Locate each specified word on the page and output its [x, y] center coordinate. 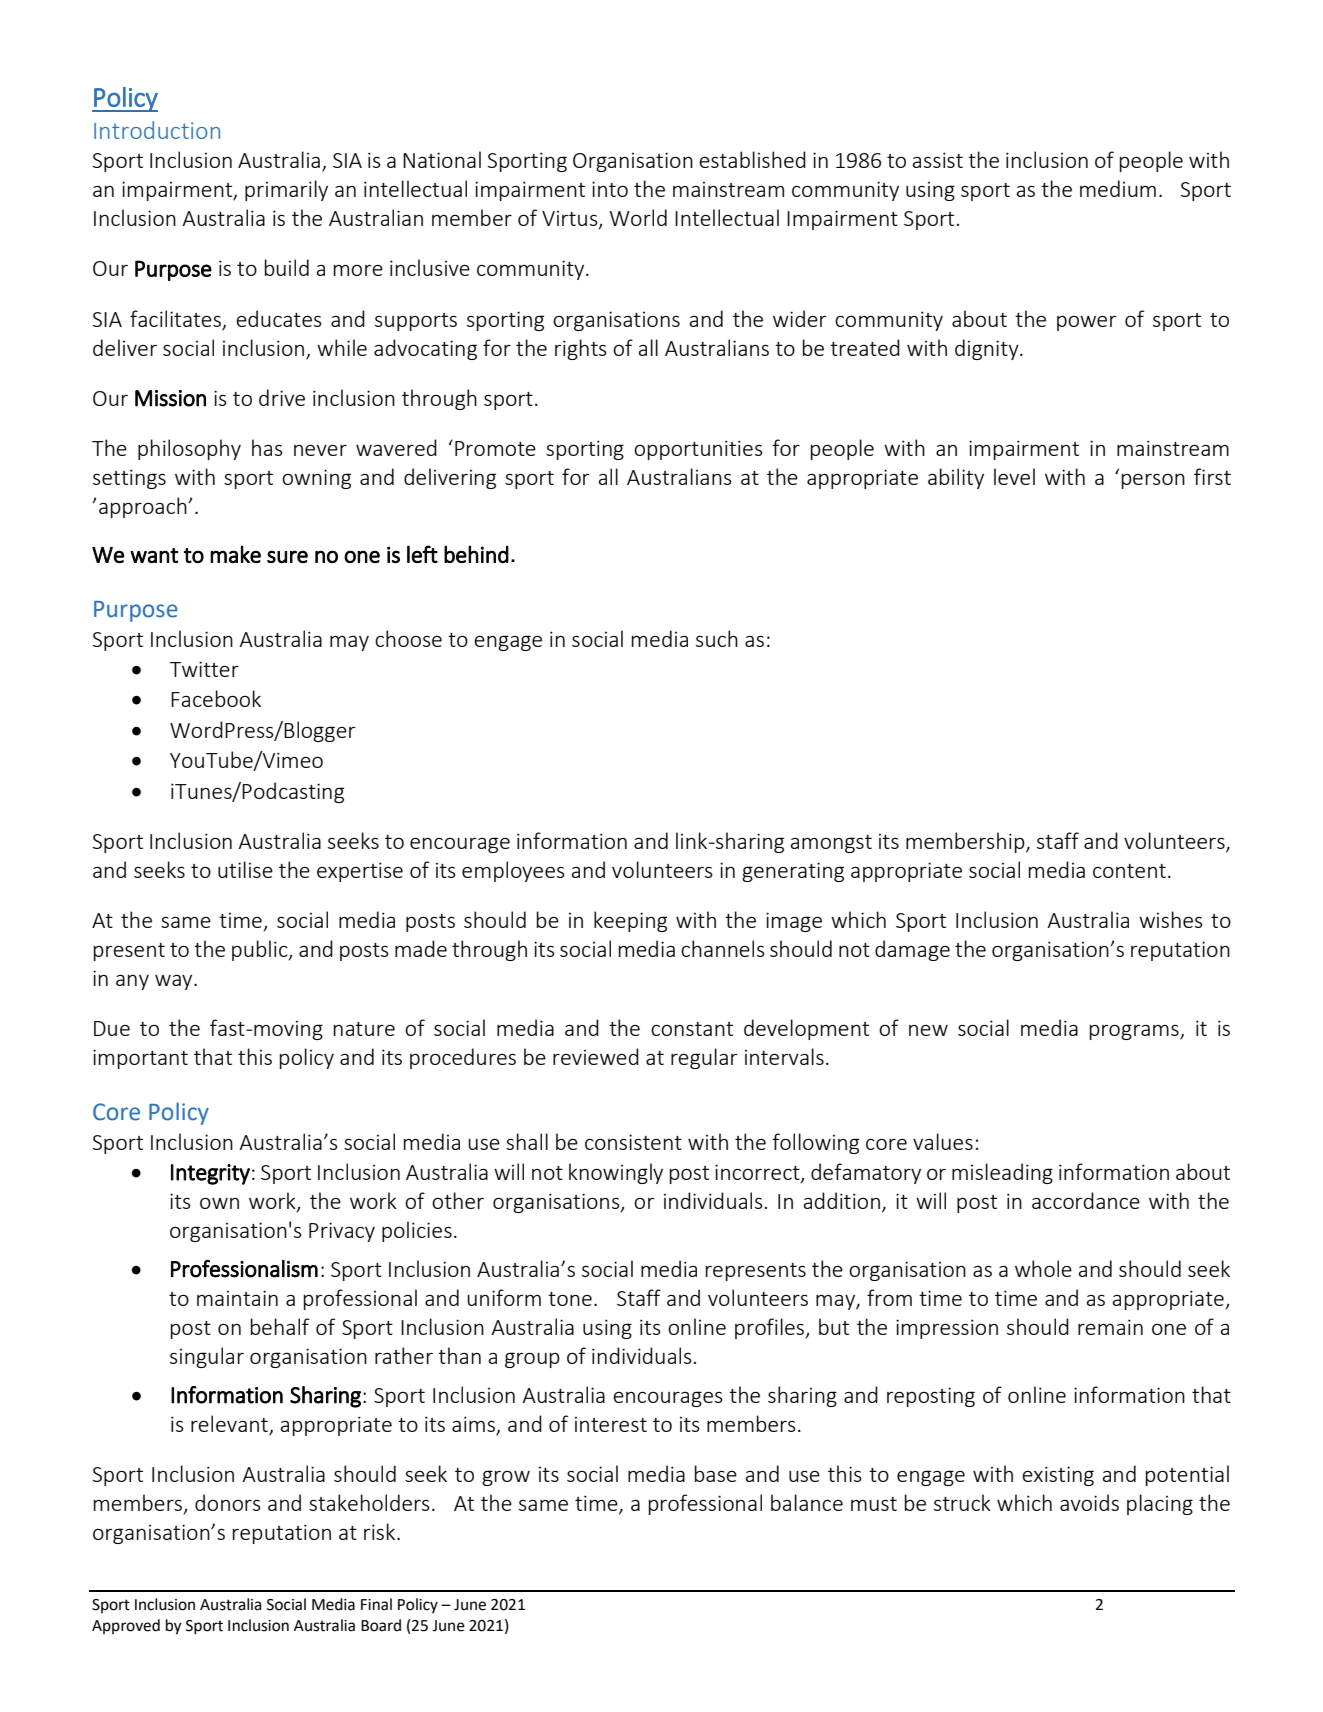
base [716, 1473]
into [610, 189]
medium [1118, 188]
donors [228, 1502]
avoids [1089, 1502]
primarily [286, 190]
